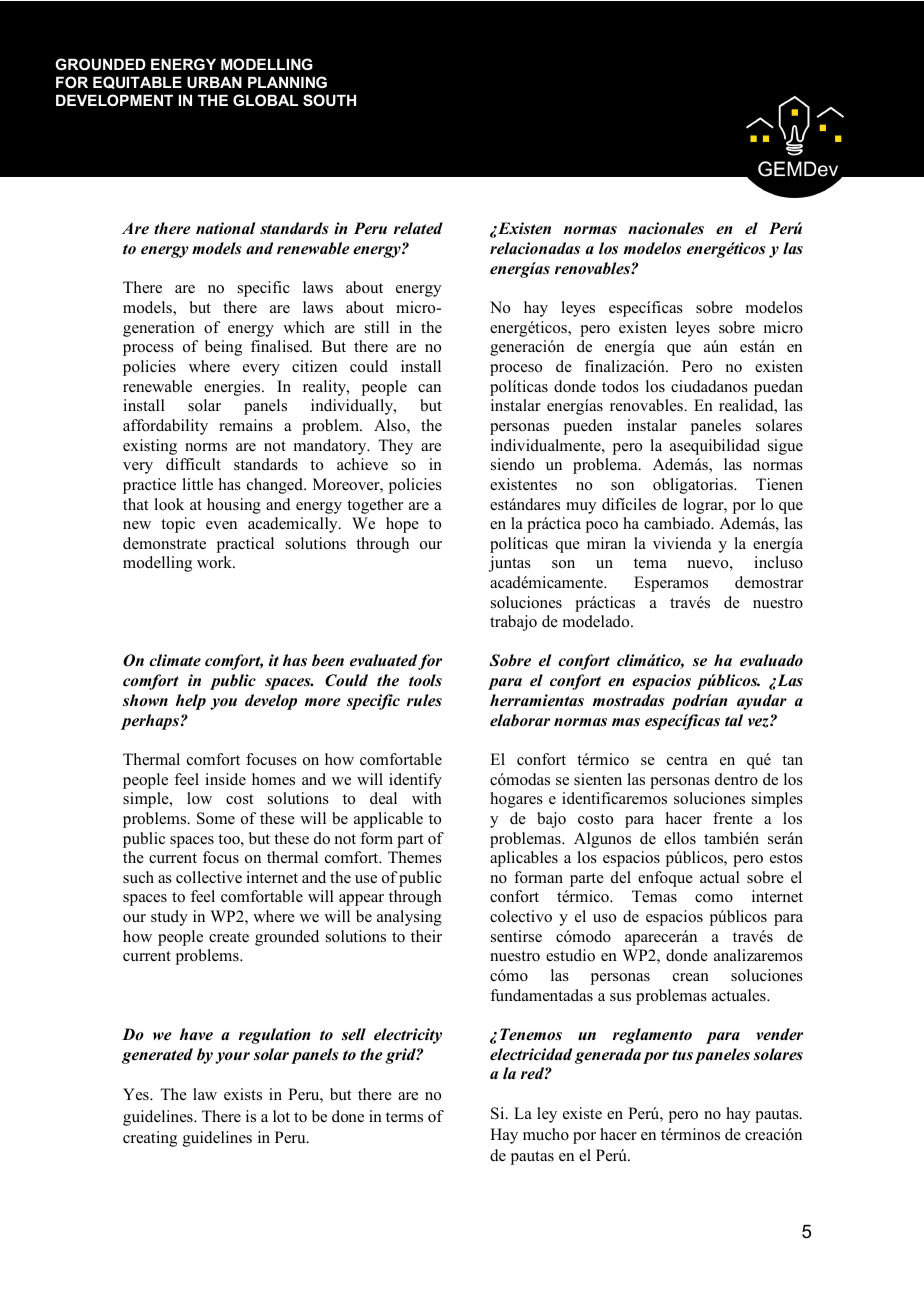 This image has width=924, height=1308. Describe the element at coordinates (214, 82) in the image. I see `URBAN` at that location.
